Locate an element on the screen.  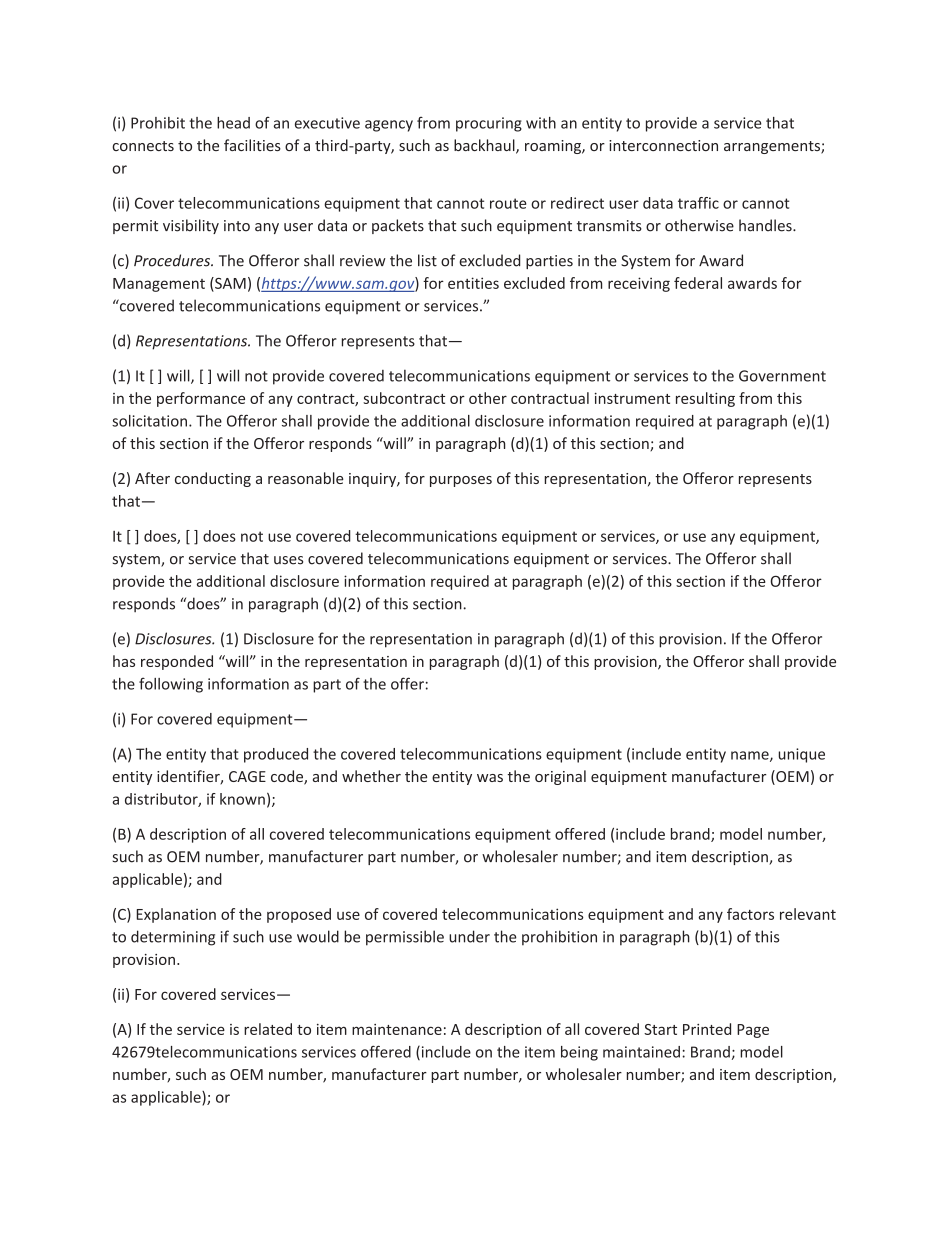
related is located at coordinates (268, 1029).
